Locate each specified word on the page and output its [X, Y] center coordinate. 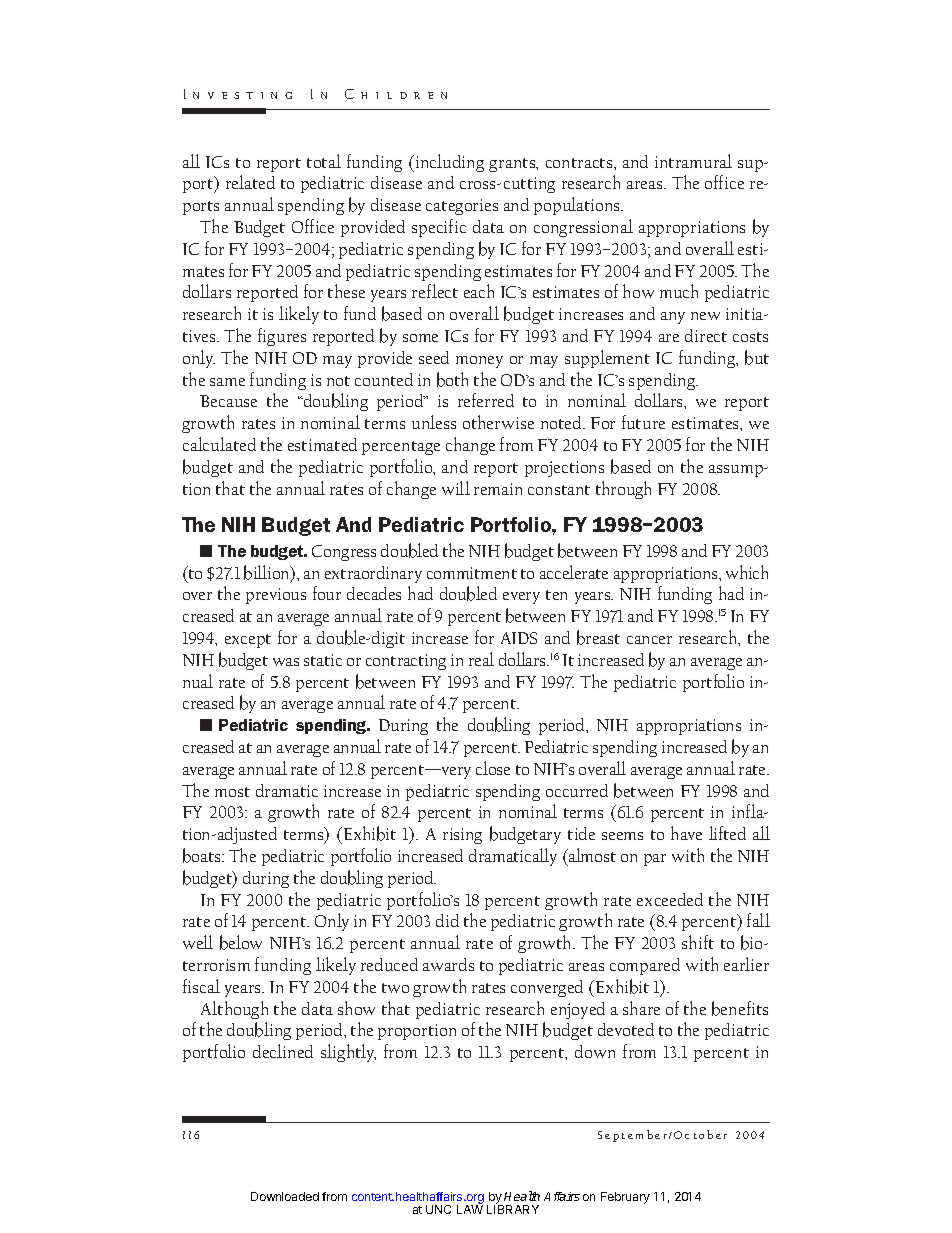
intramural [693, 161]
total [324, 161]
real [481, 659]
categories [462, 207]
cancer [649, 640]
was [286, 662]
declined [283, 1051]
